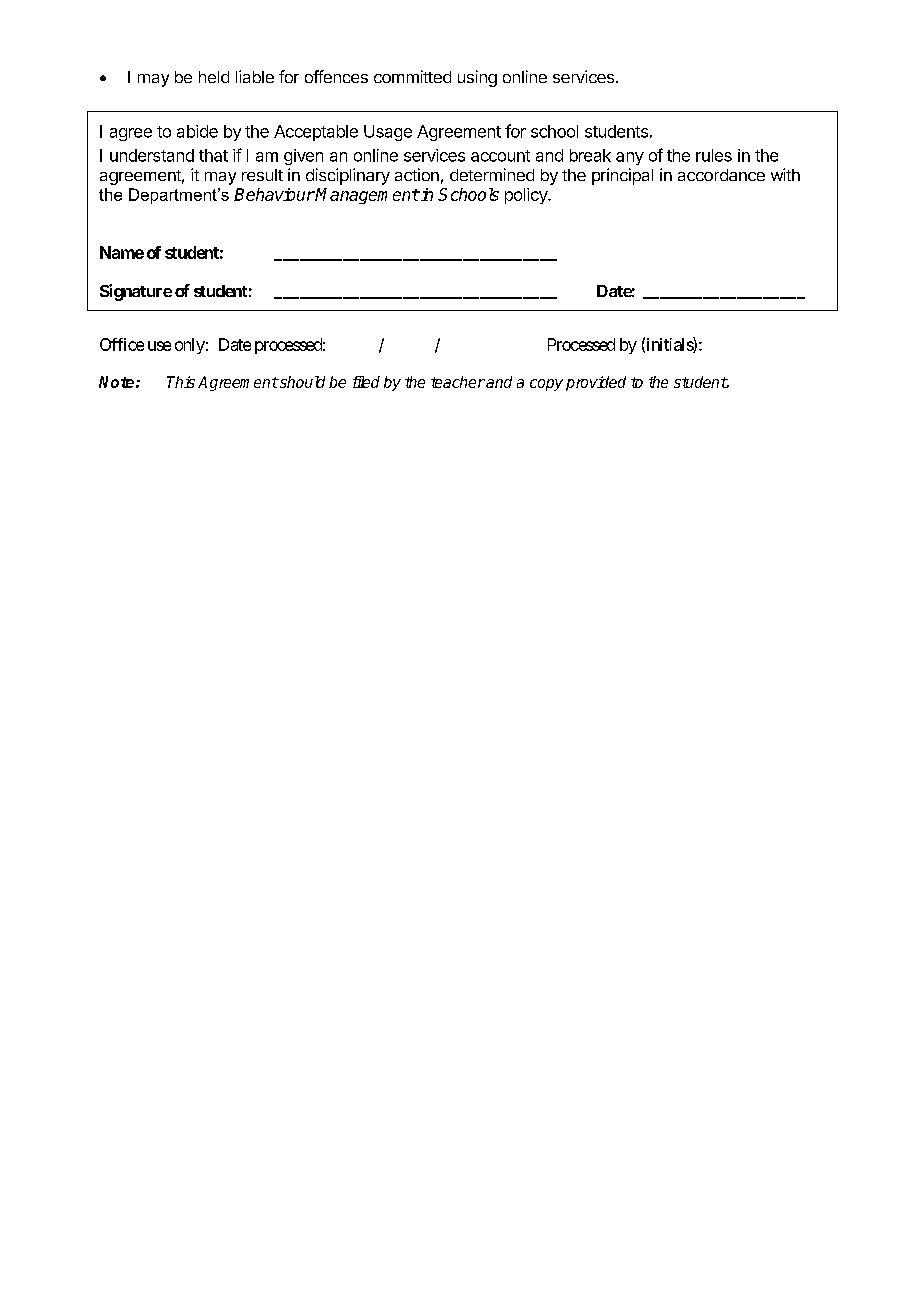 Image resolution: width=924 pixels, height=1308 pixels. What do you see at coordinates (262, 175) in the screenshot?
I see `result` at bounding box center [262, 175].
